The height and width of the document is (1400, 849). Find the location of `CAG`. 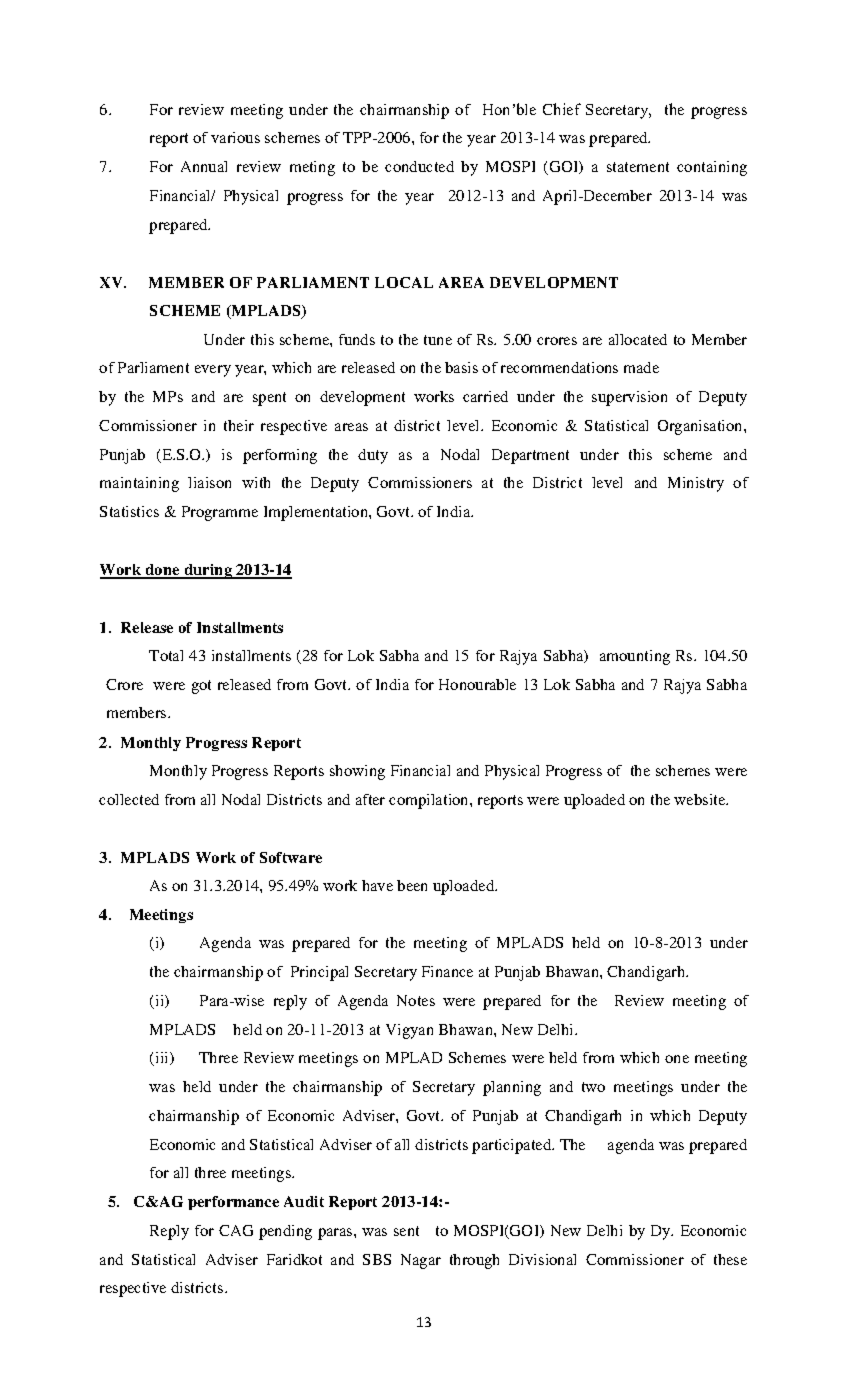

CAG is located at coordinates (236, 1230).
